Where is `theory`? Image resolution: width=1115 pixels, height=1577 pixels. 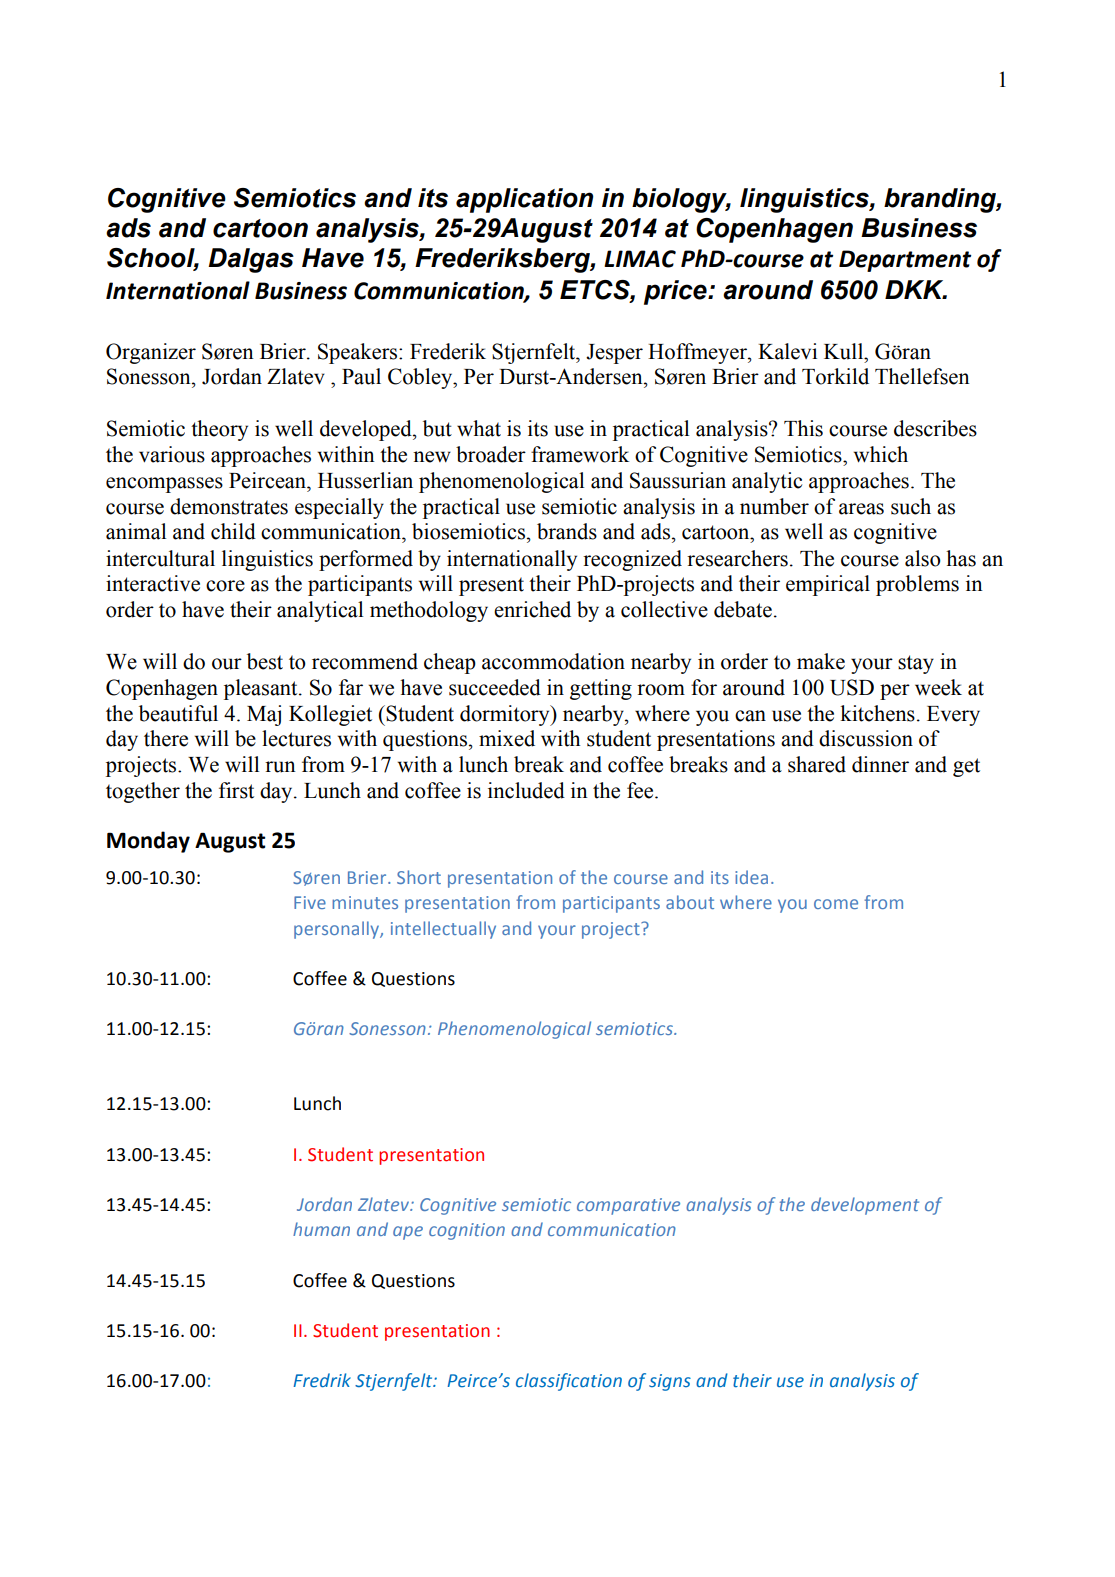
theory is located at coordinates (219, 430).
